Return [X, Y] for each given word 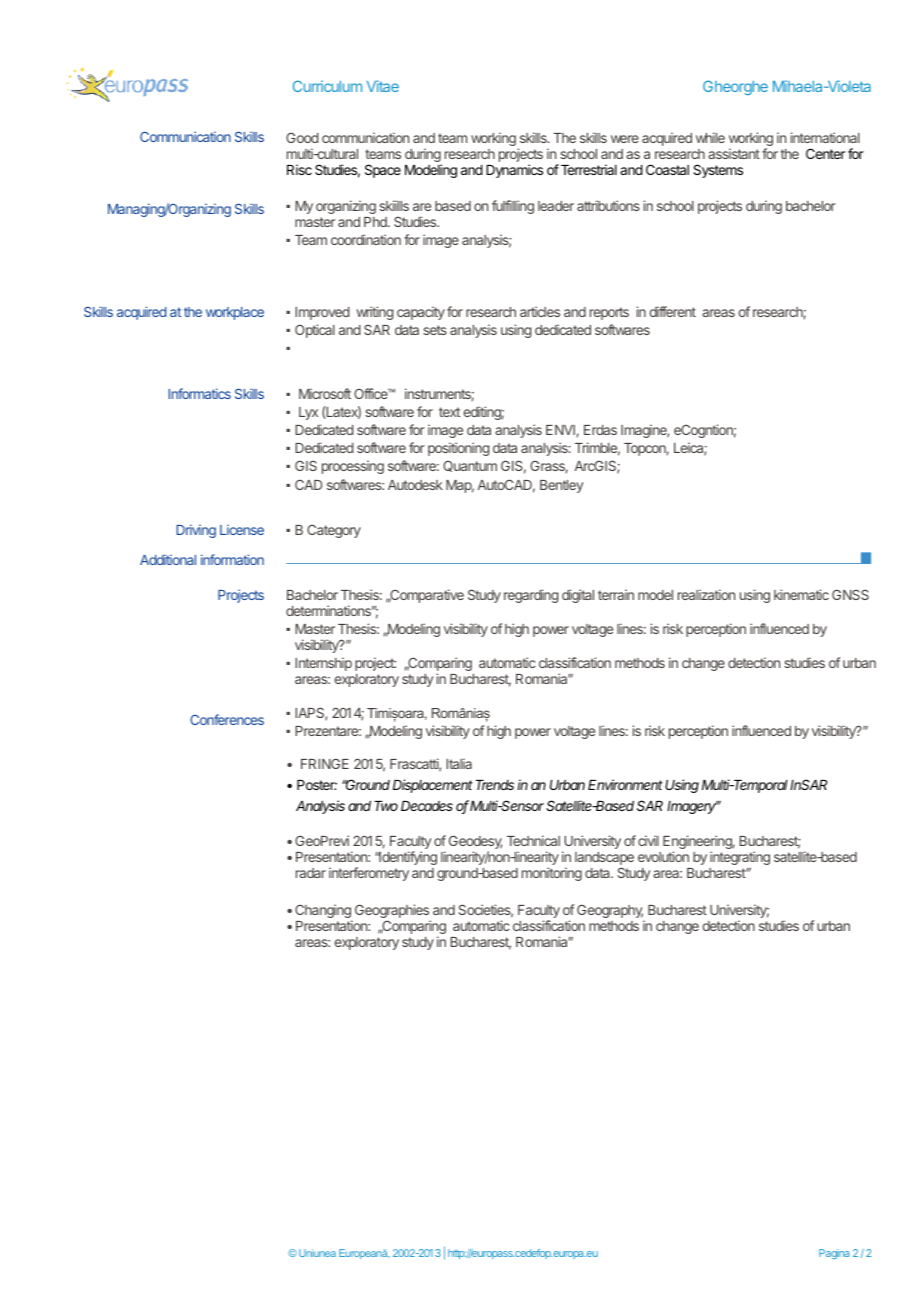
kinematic [801, 594]
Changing [323, 912]
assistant [734, 153]
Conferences [227, 719]
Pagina [834, 1254]
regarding [531, 596]
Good [302, 138]
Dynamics [514, 171]
